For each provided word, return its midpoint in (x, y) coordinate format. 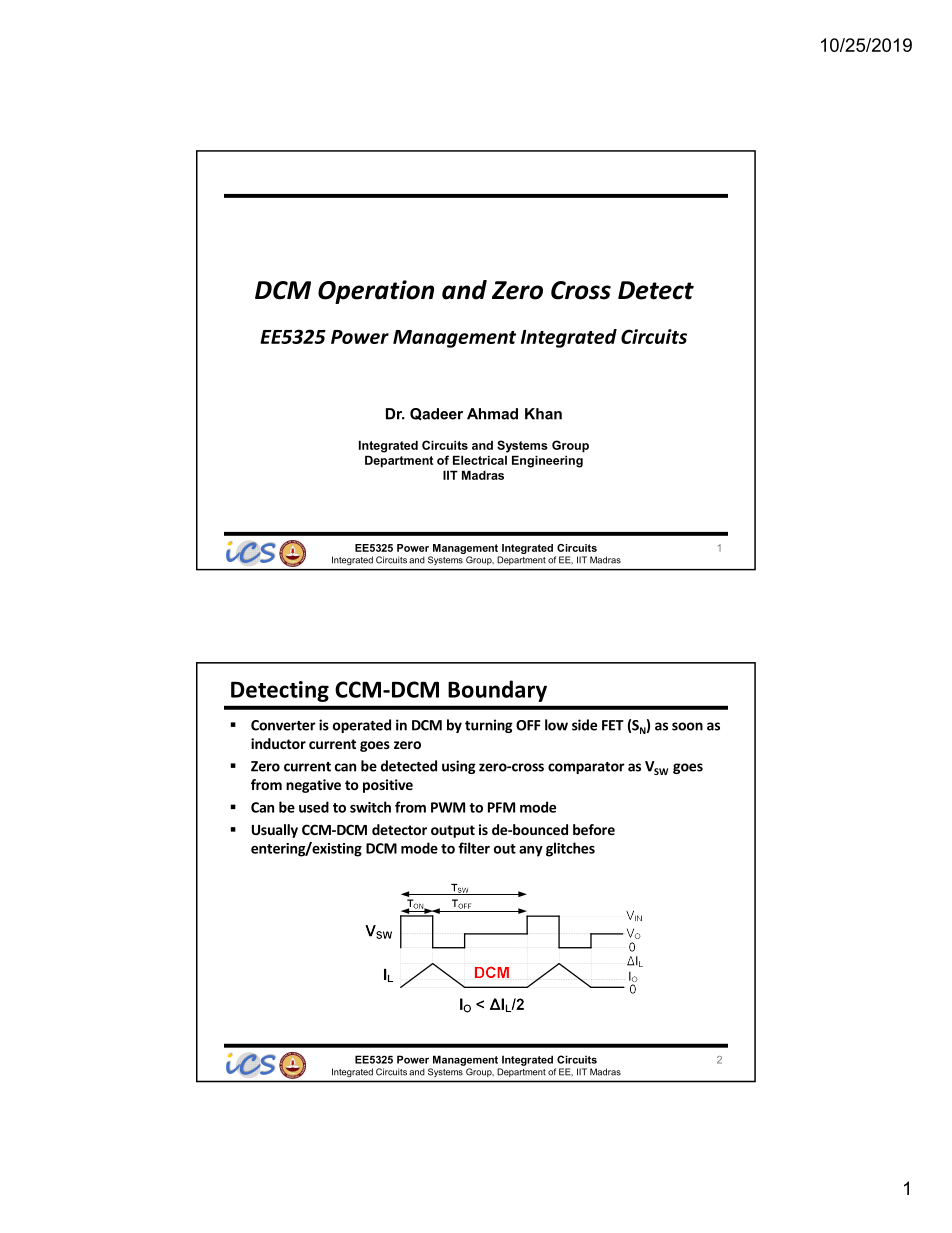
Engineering (547, 461)
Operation (376, 292)
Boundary (497, 691)
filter (474, 848)
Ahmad (492, 414)
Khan (543, 414)
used (314, 807)
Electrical (480, 460)
